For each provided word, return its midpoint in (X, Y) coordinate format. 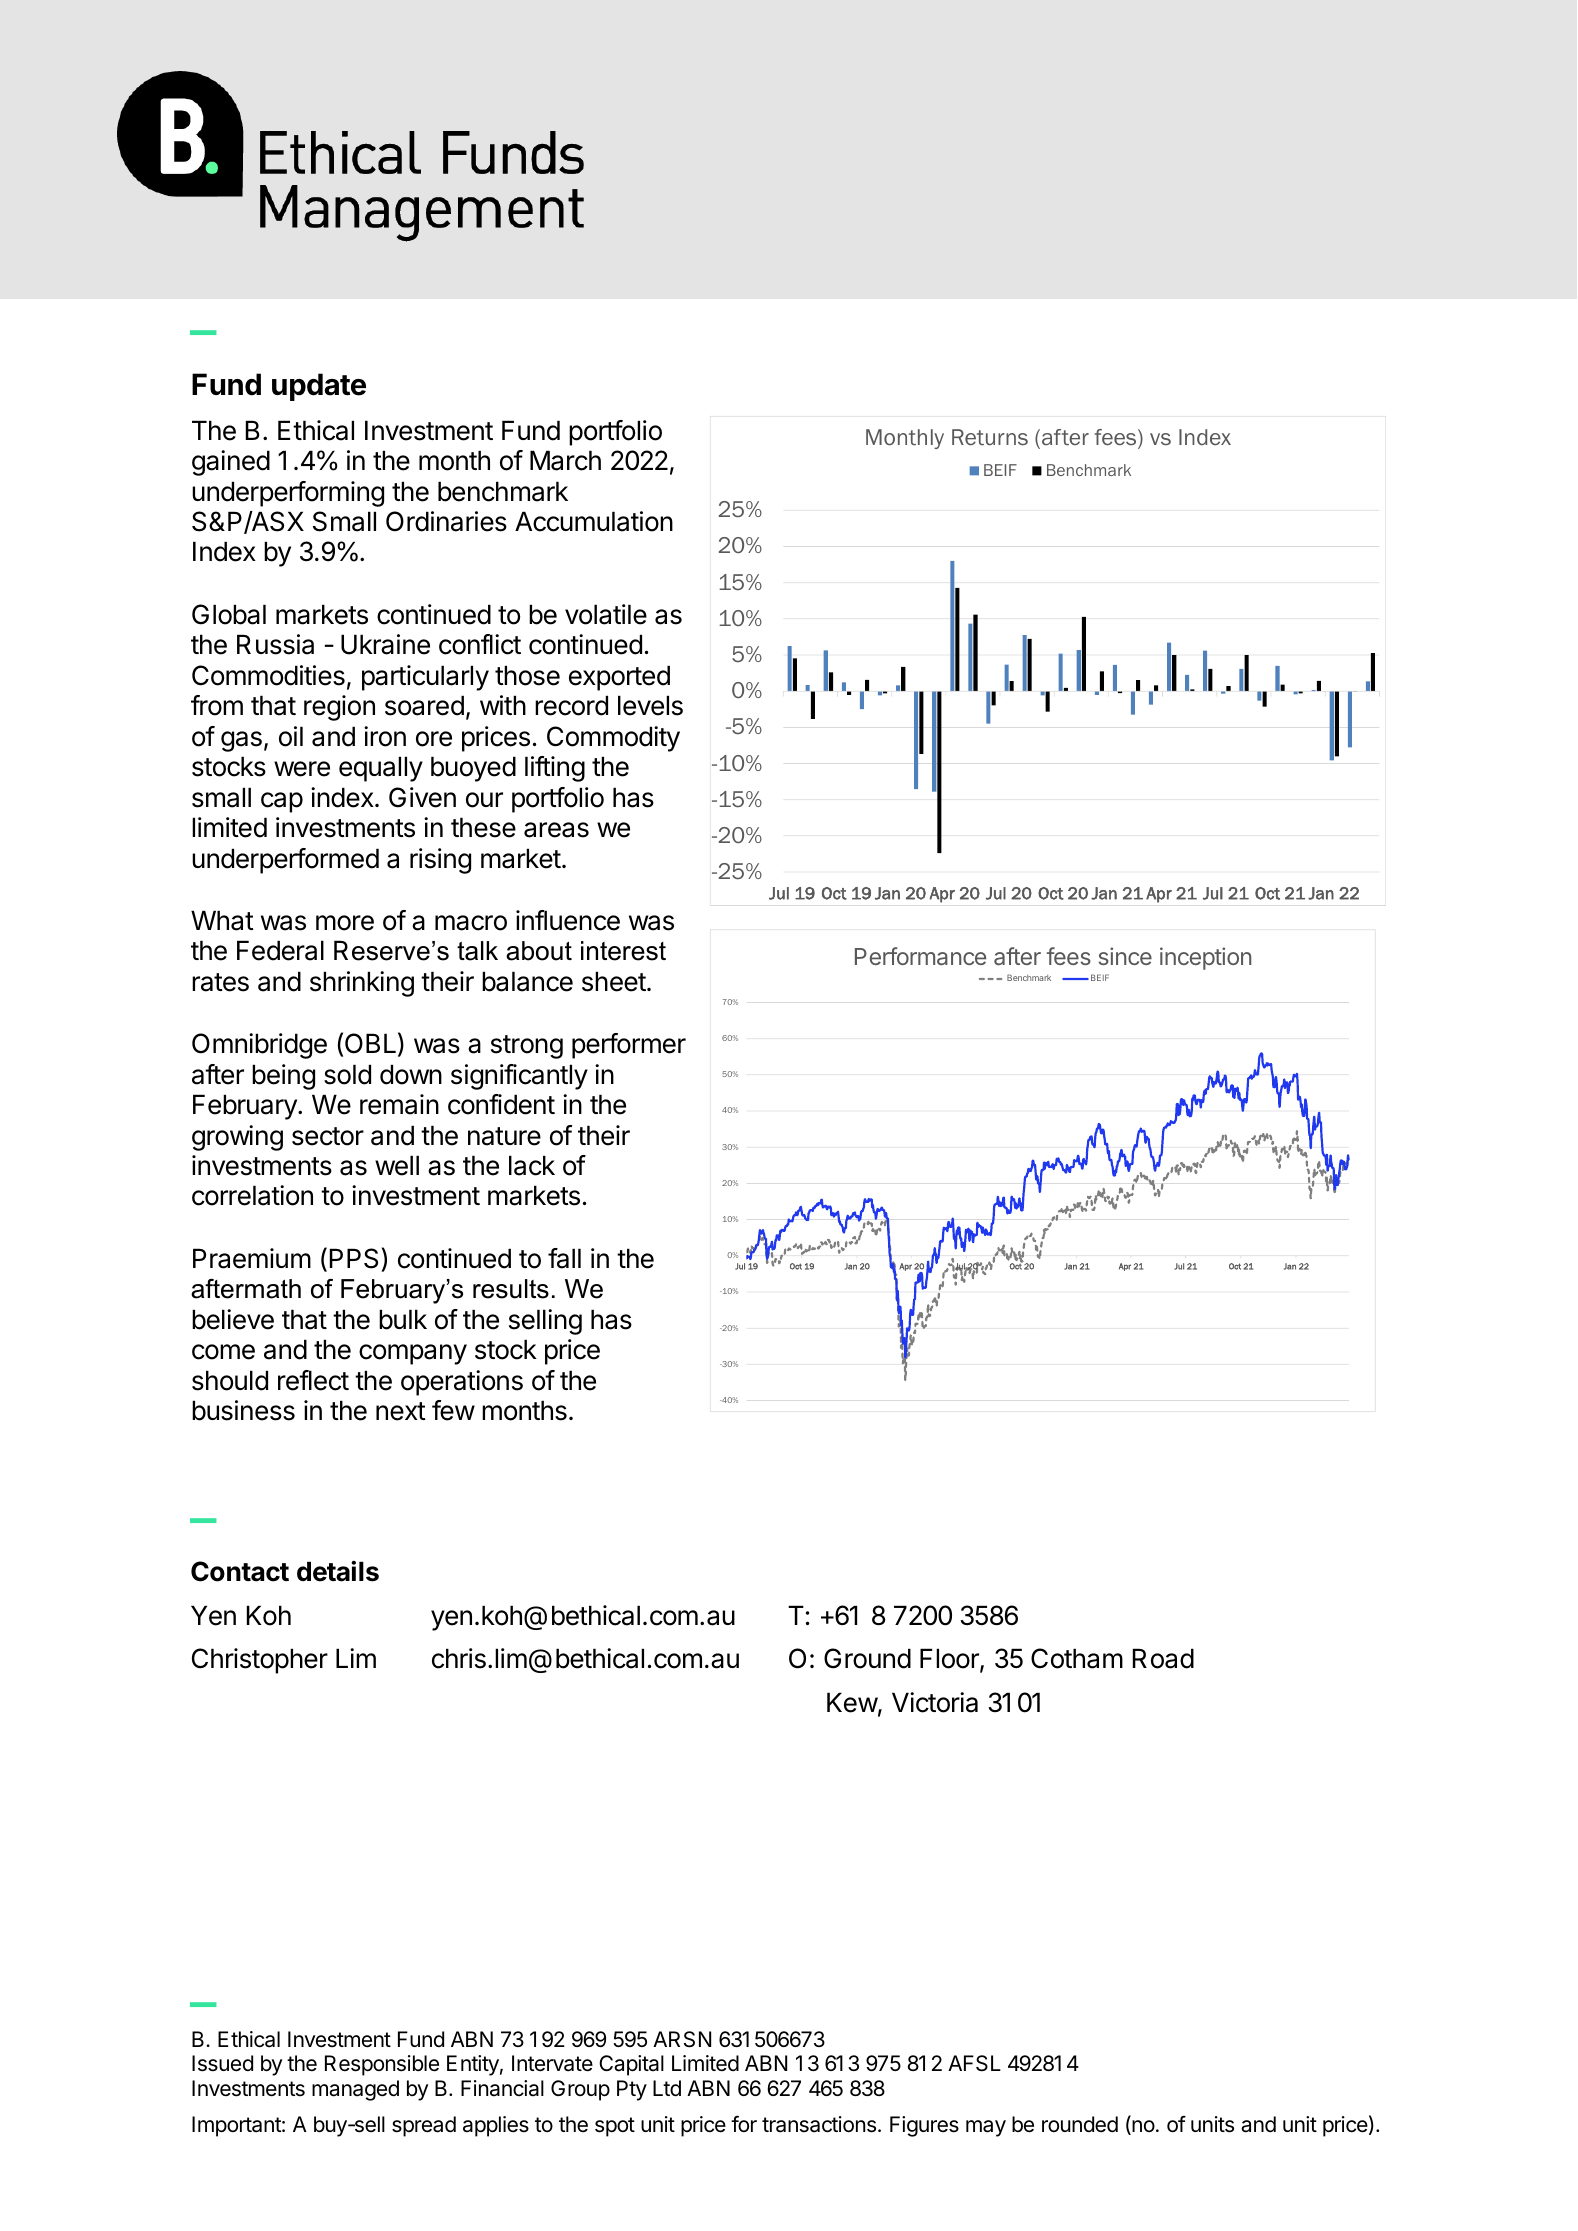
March (565, 460)
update (319, 387)
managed (355, 2090)
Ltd (667, 2088)
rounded (1080, 2124)
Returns (990, 437)
